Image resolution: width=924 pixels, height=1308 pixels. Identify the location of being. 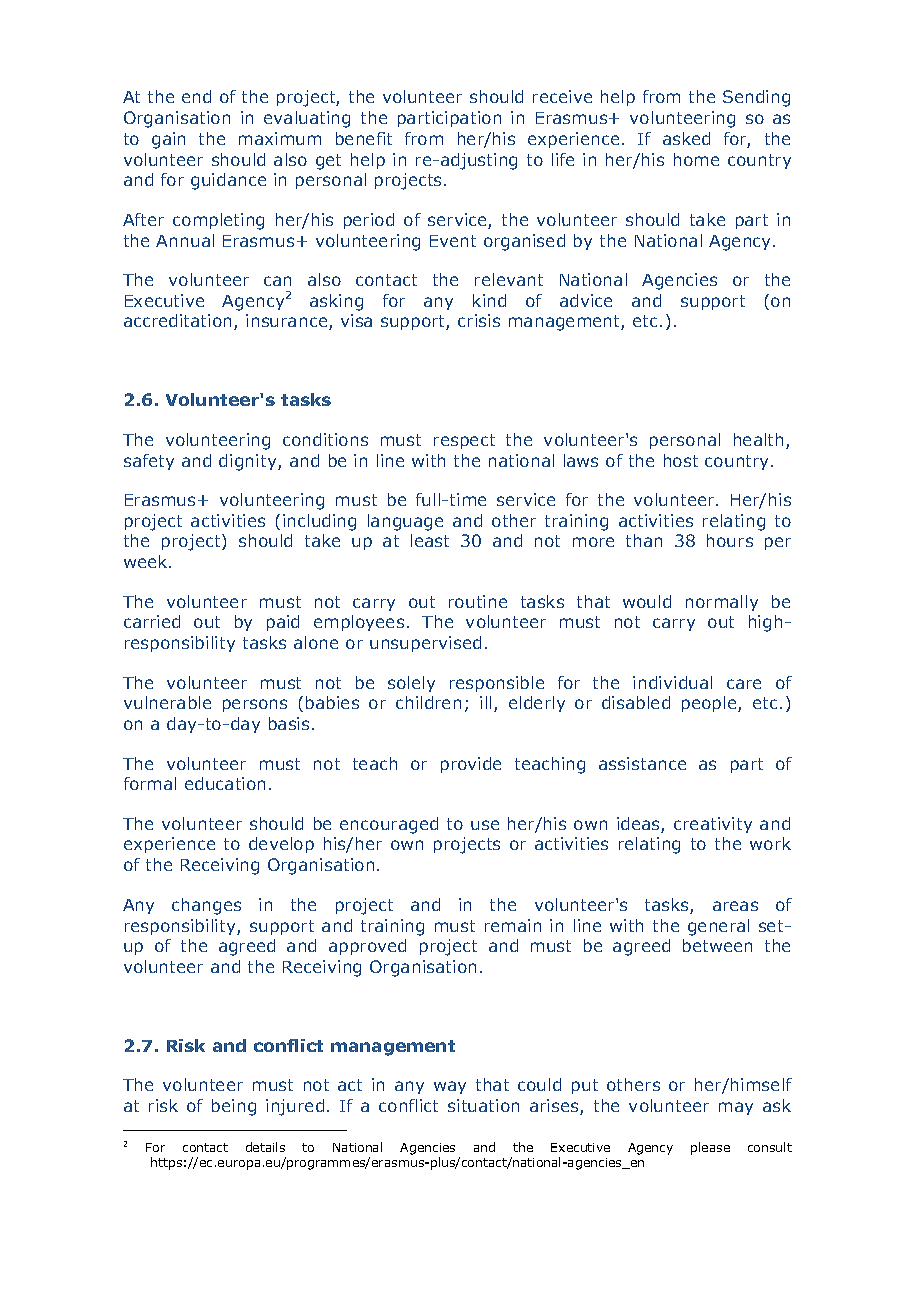
(234, 1107).
